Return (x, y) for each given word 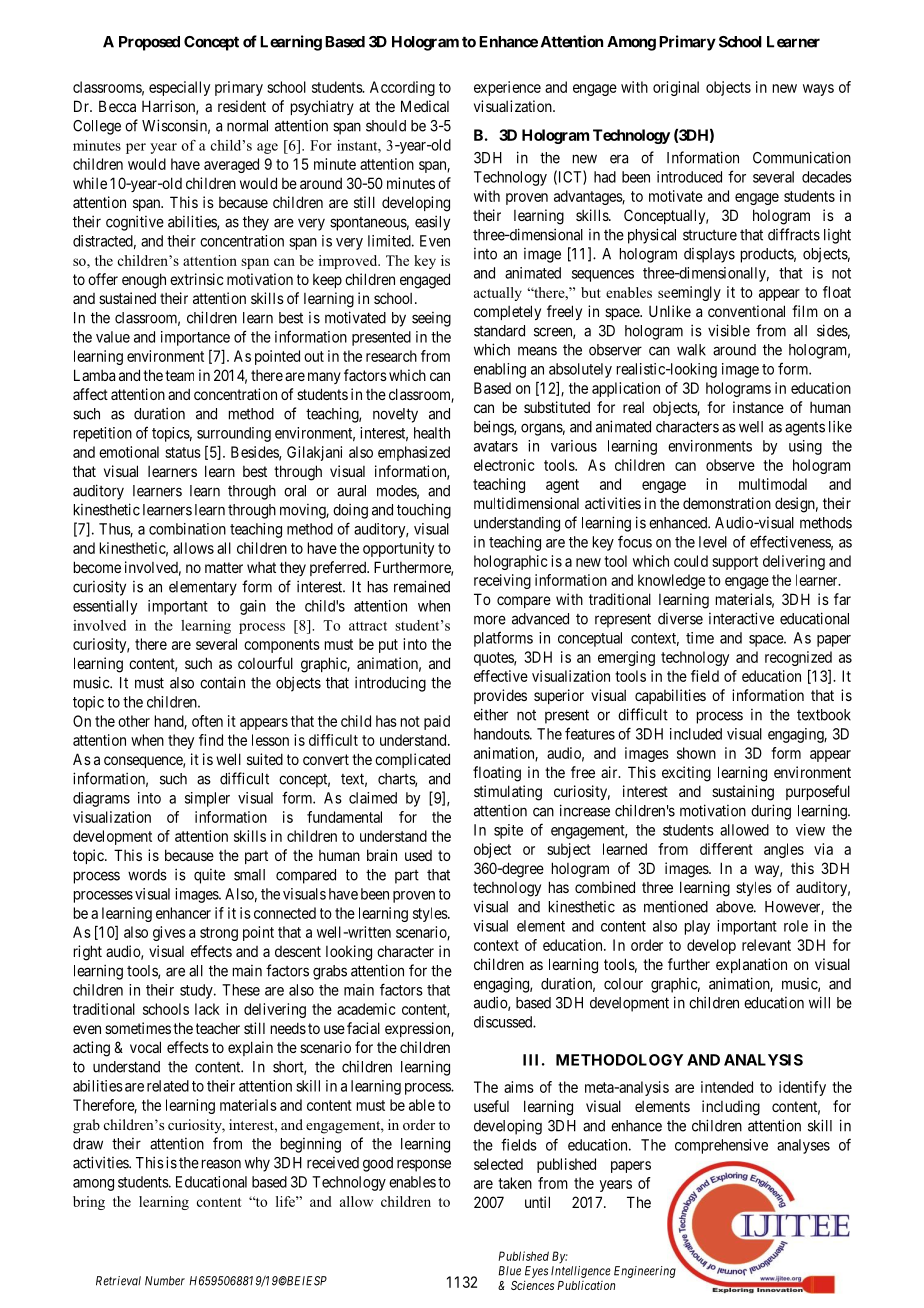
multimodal (773, 484)
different (726, 849)
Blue (509, 1271)
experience (507, 88)
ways (818, 90)
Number (165, 1281)
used (418, 855)
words (147, 875)
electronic (504, 465)
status (183, 452)
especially (179, 88)
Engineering (645, 1272)
